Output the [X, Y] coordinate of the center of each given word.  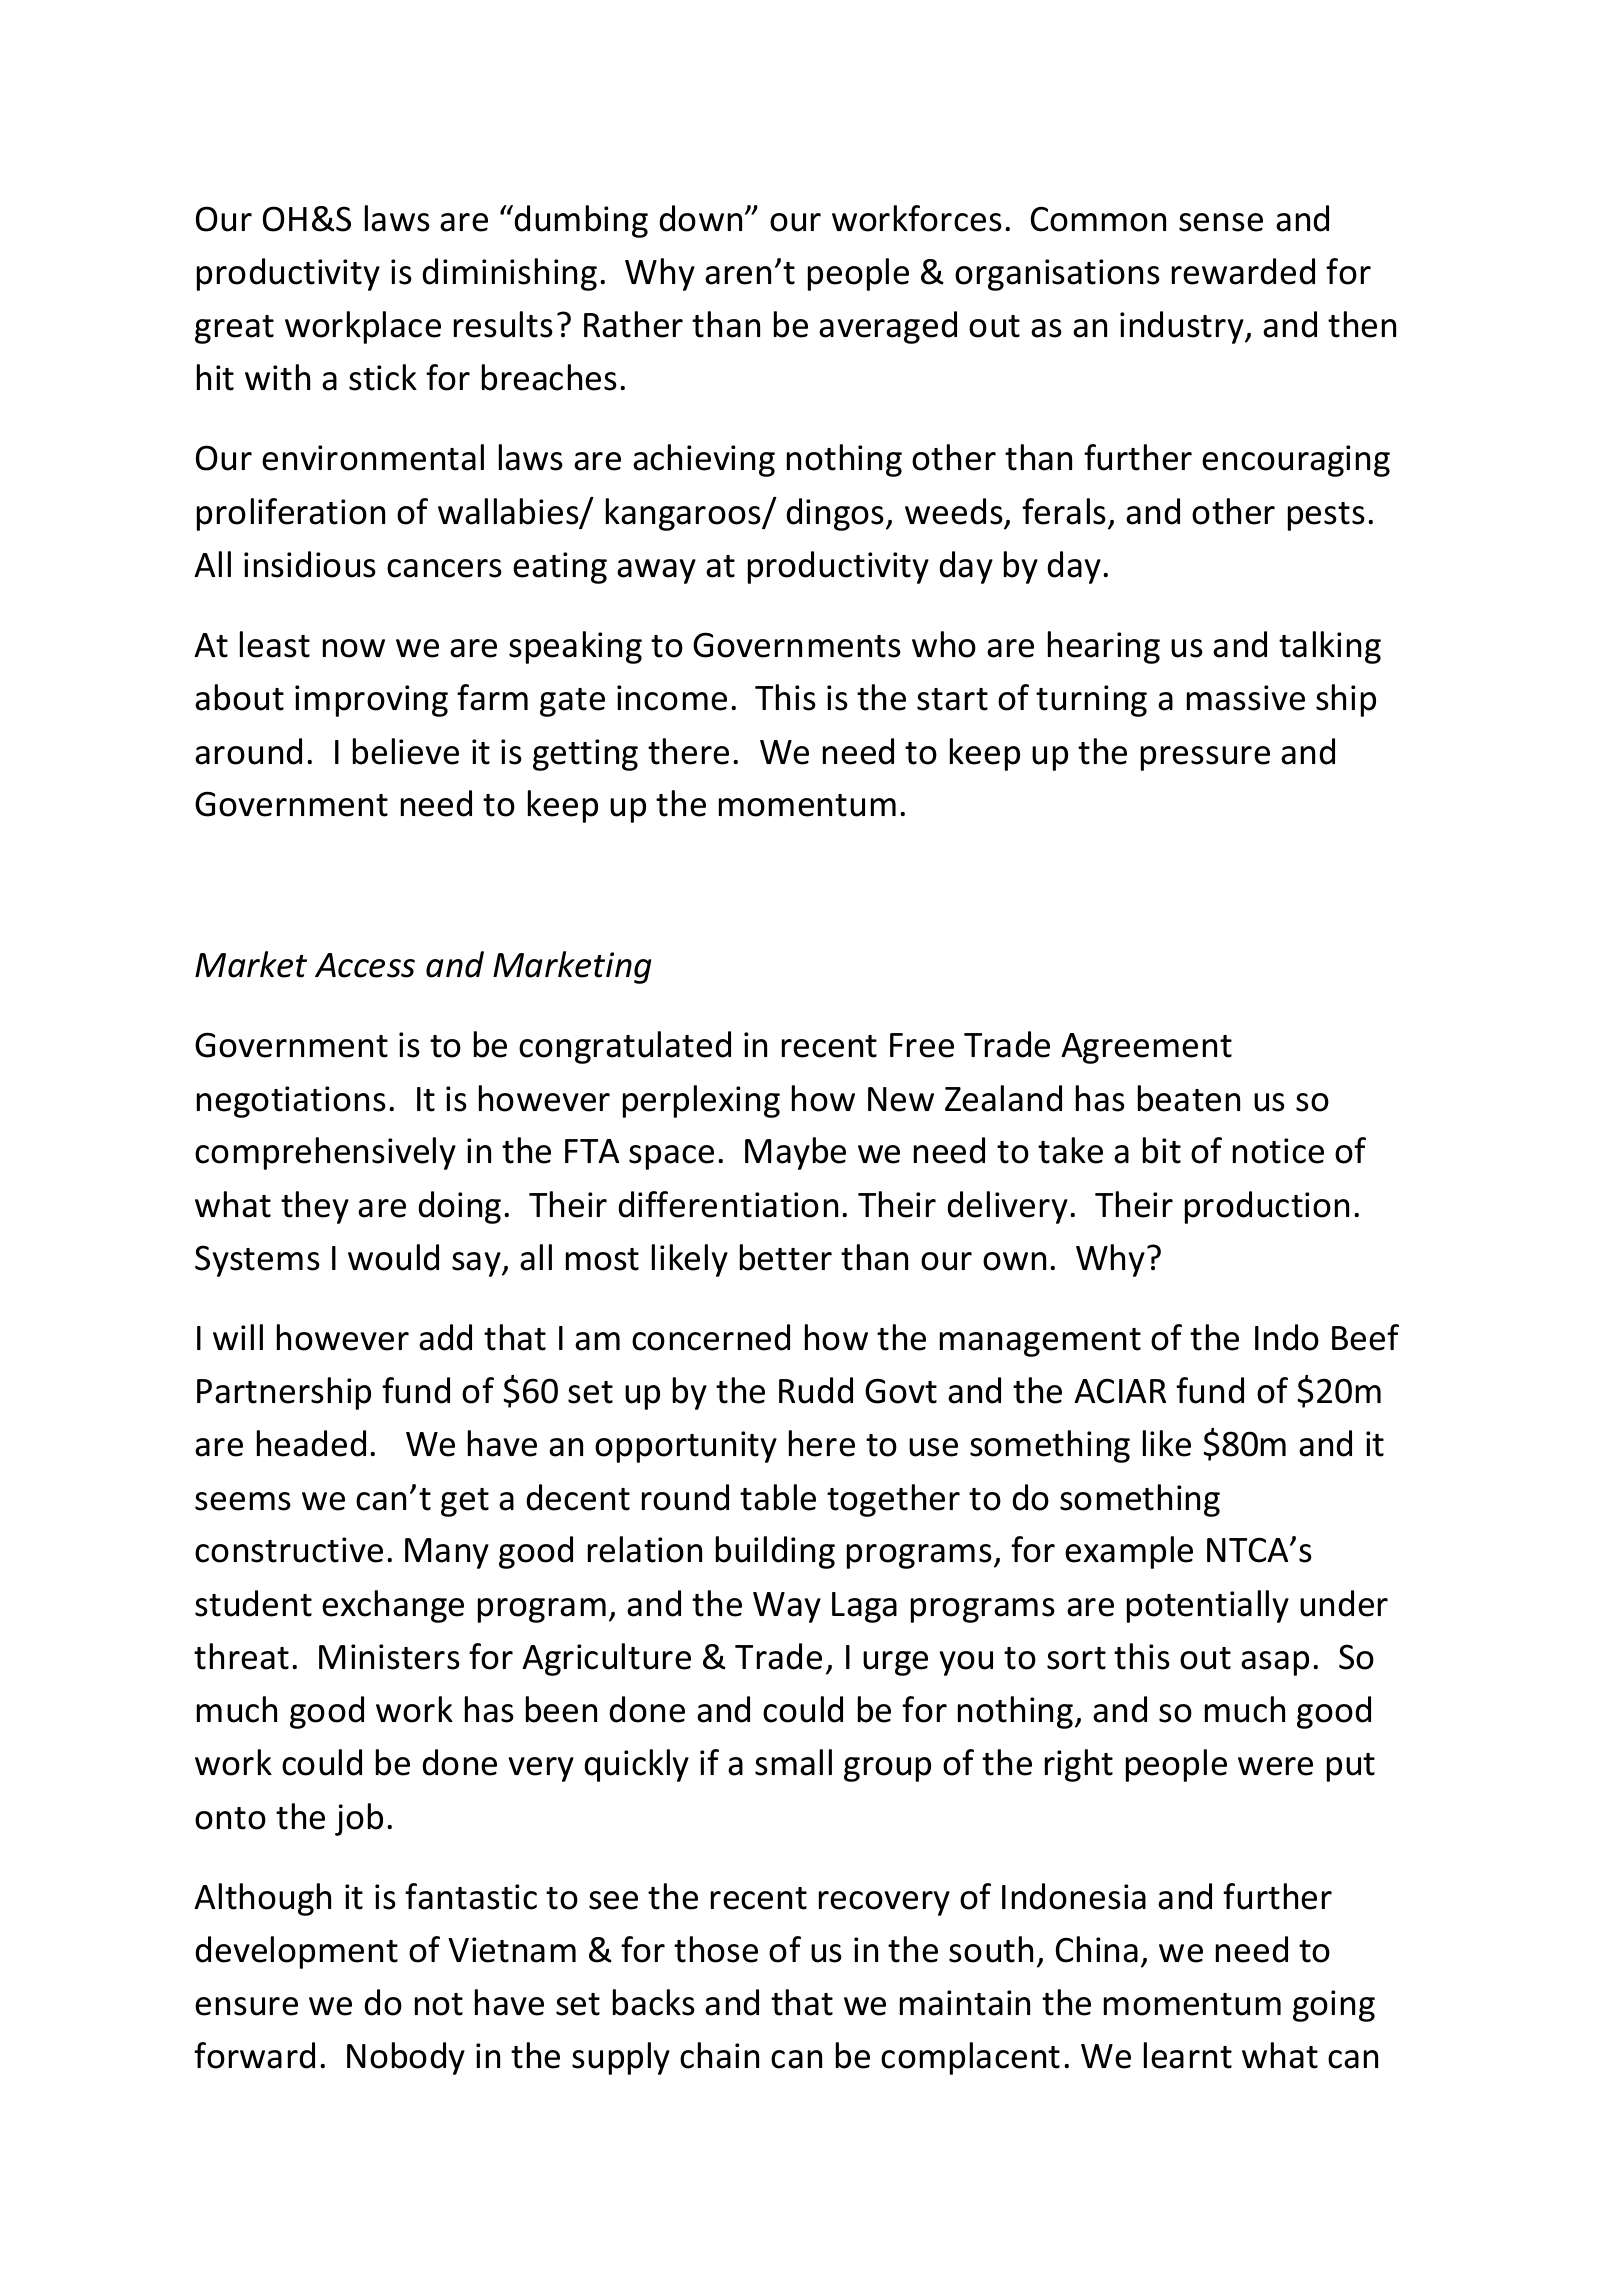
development [296, 1952]
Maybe [795, 1153]
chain [719, 2055]
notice [1278, 1151]
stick [383, 377]
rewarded [1243, 271]
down [700, 218]
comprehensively [325, 1153]
